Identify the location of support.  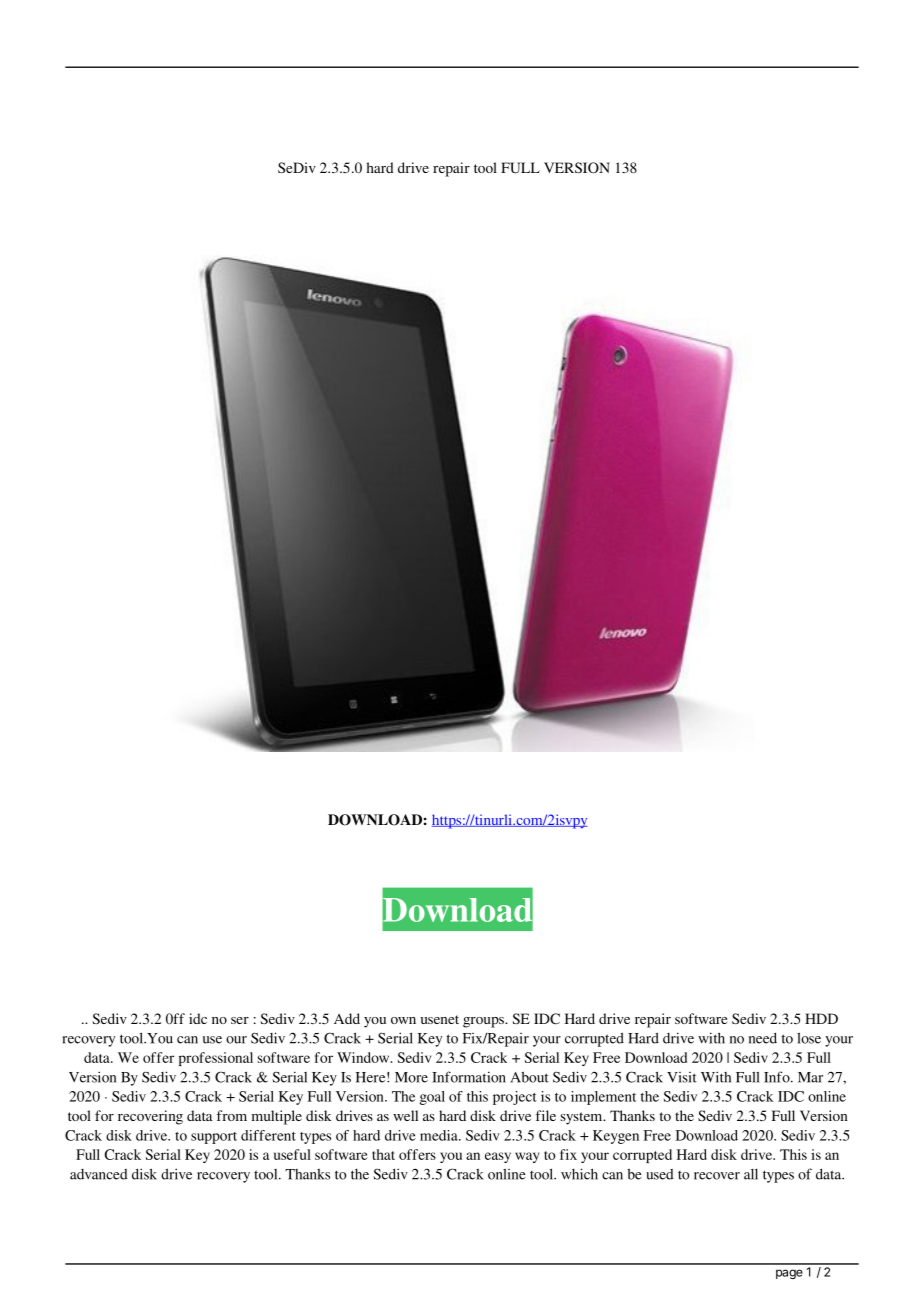
(214, 1138).
